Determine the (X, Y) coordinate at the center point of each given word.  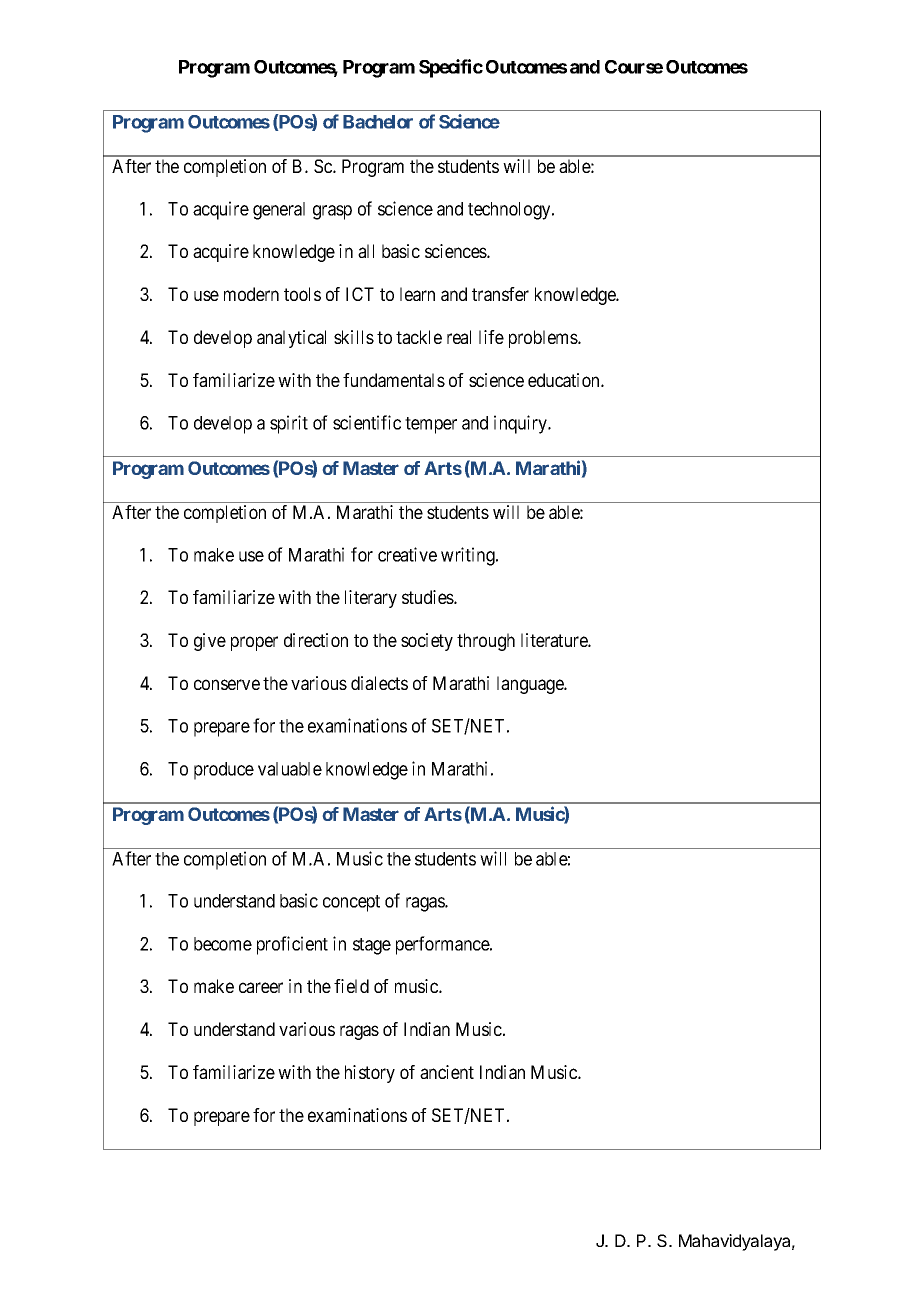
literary (371, 599)
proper (254, 643)
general (279, 211)
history (370, 1074)
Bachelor (378, 122)
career (261, 987)
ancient (447, 1072)
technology (510, 211)
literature (555, 640)
